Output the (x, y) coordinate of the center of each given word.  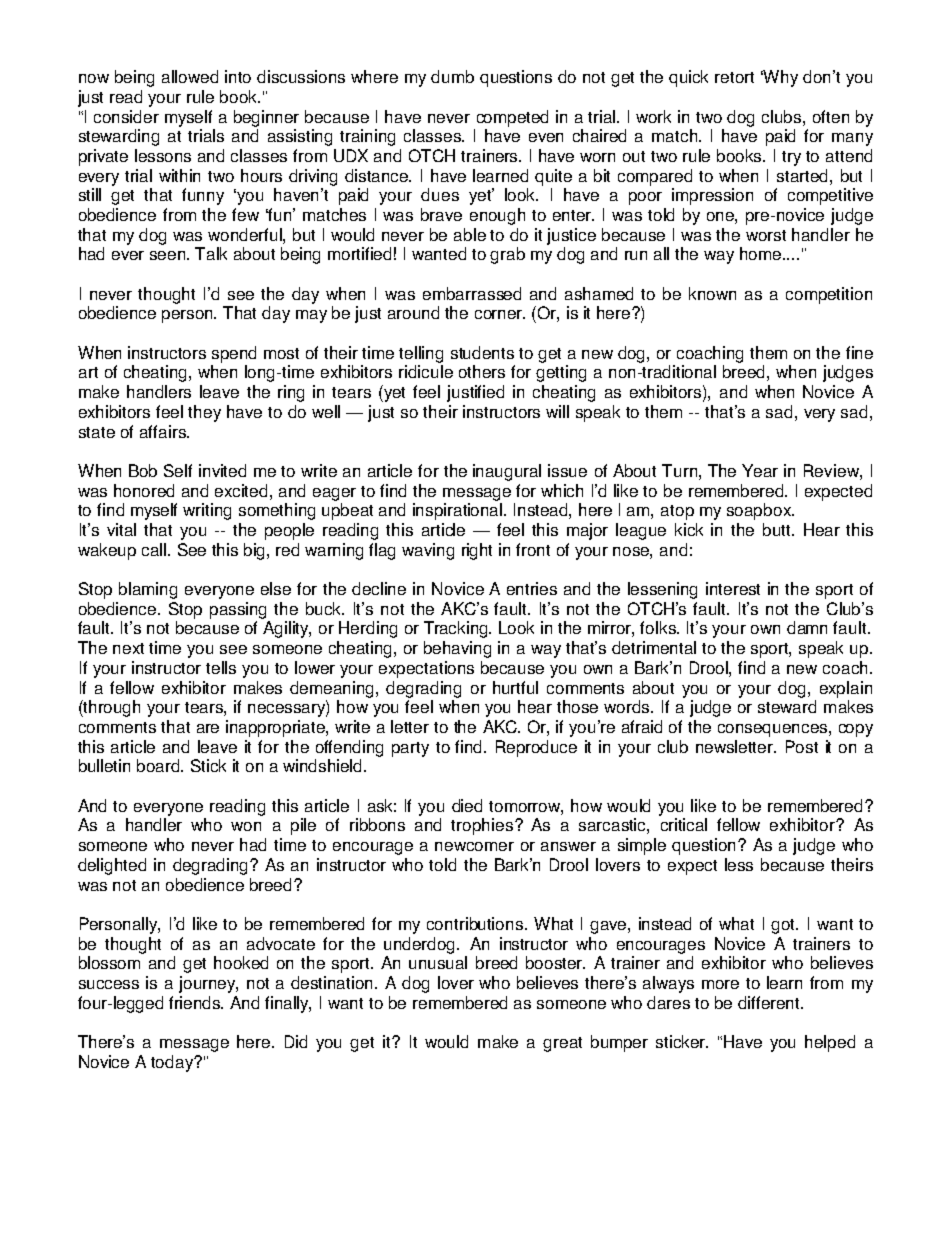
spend (234, 354)
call (155, 549)
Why (780, 78)
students (482, 352)
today (173, 1063)
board (160, 765)
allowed (190, 76)
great (562, 1044)
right (477, 551)
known (712, 293)
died (467, 805)
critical (684, 824)
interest (733, 588)
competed (512, 118)
